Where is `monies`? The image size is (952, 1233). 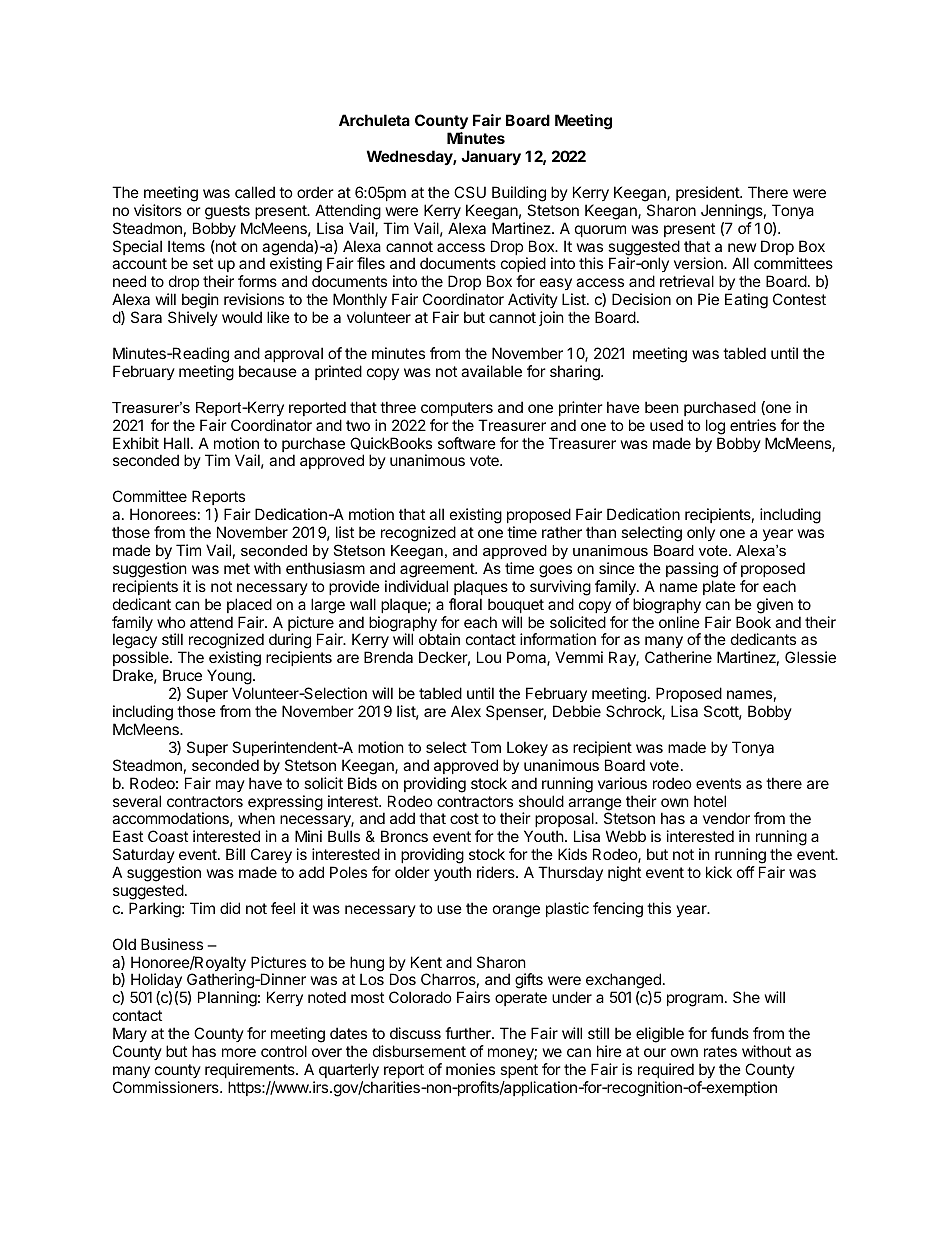 monies is located at coordinates (470, 1069).
